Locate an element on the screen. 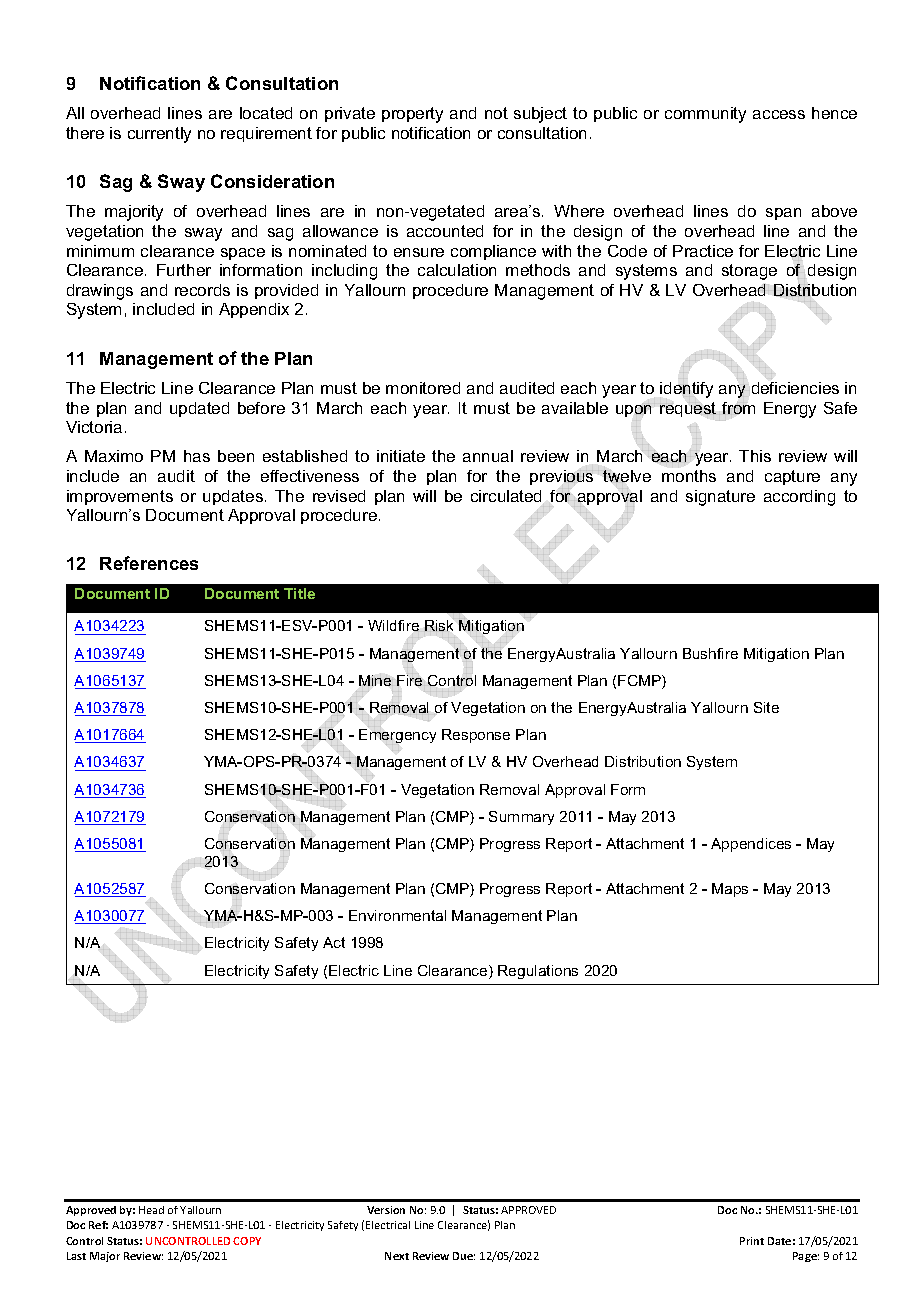 This screenshot has width=924, height=1308. property is located at coordinates (412, 115).
